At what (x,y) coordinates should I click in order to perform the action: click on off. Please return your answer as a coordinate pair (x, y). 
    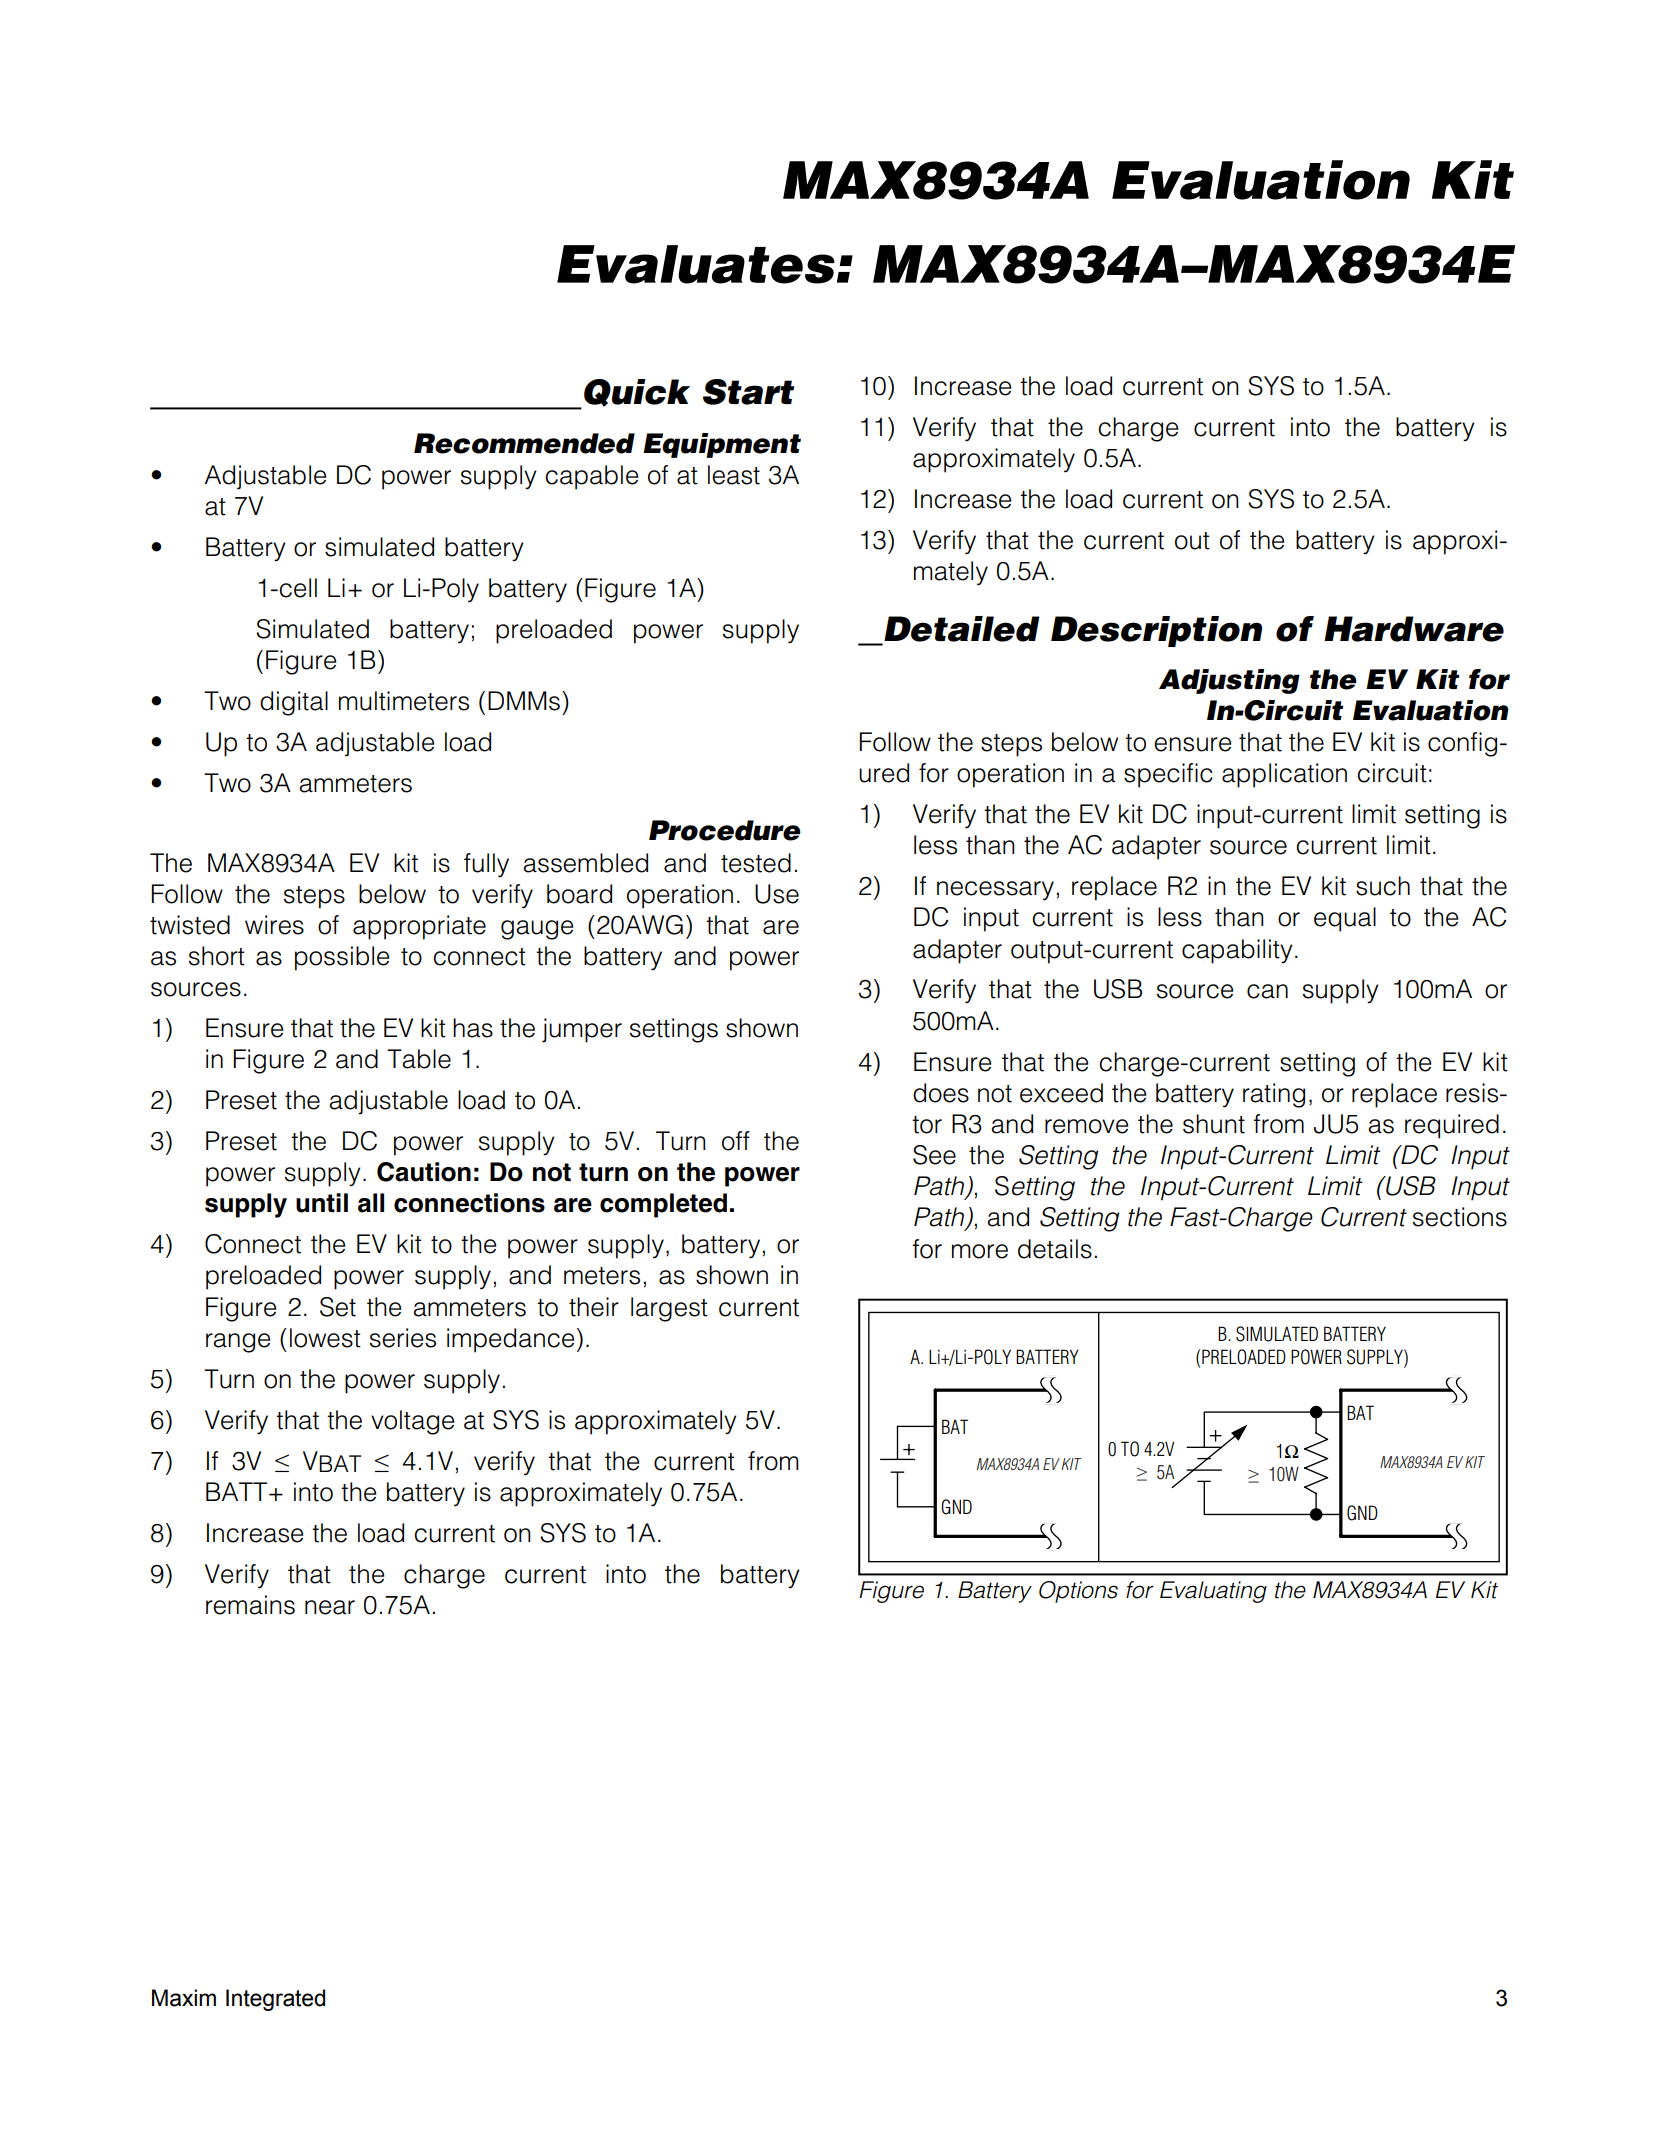
    Looking at the image, I should click on (736, 1141).
